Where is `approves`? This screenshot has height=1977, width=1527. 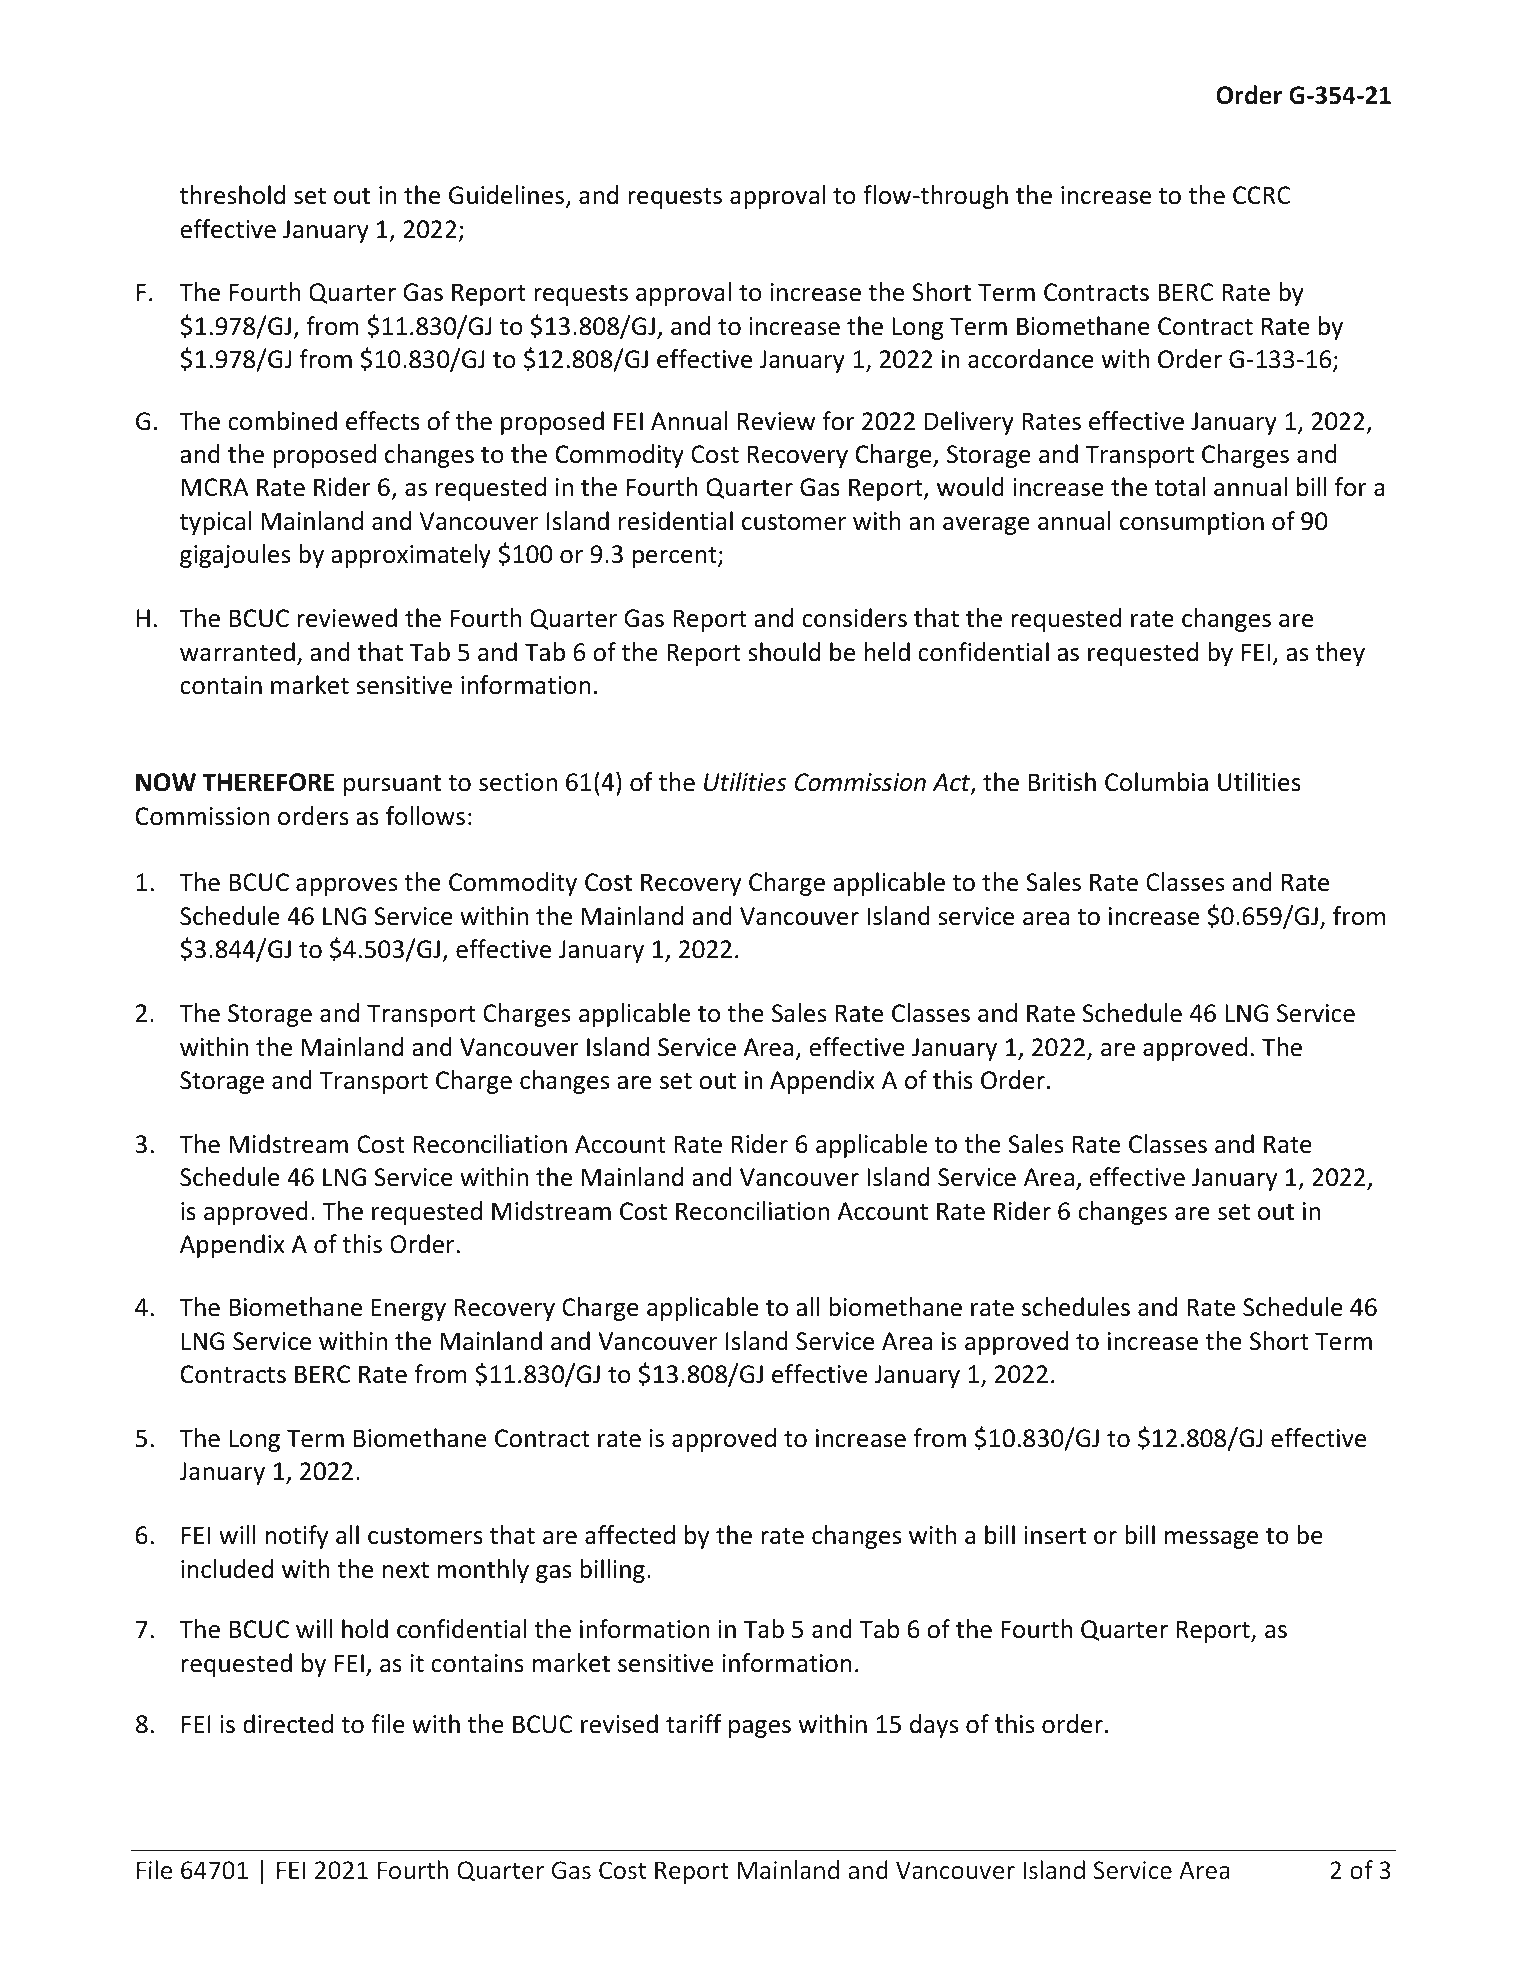
approves is located at coordinates (346, 887).
